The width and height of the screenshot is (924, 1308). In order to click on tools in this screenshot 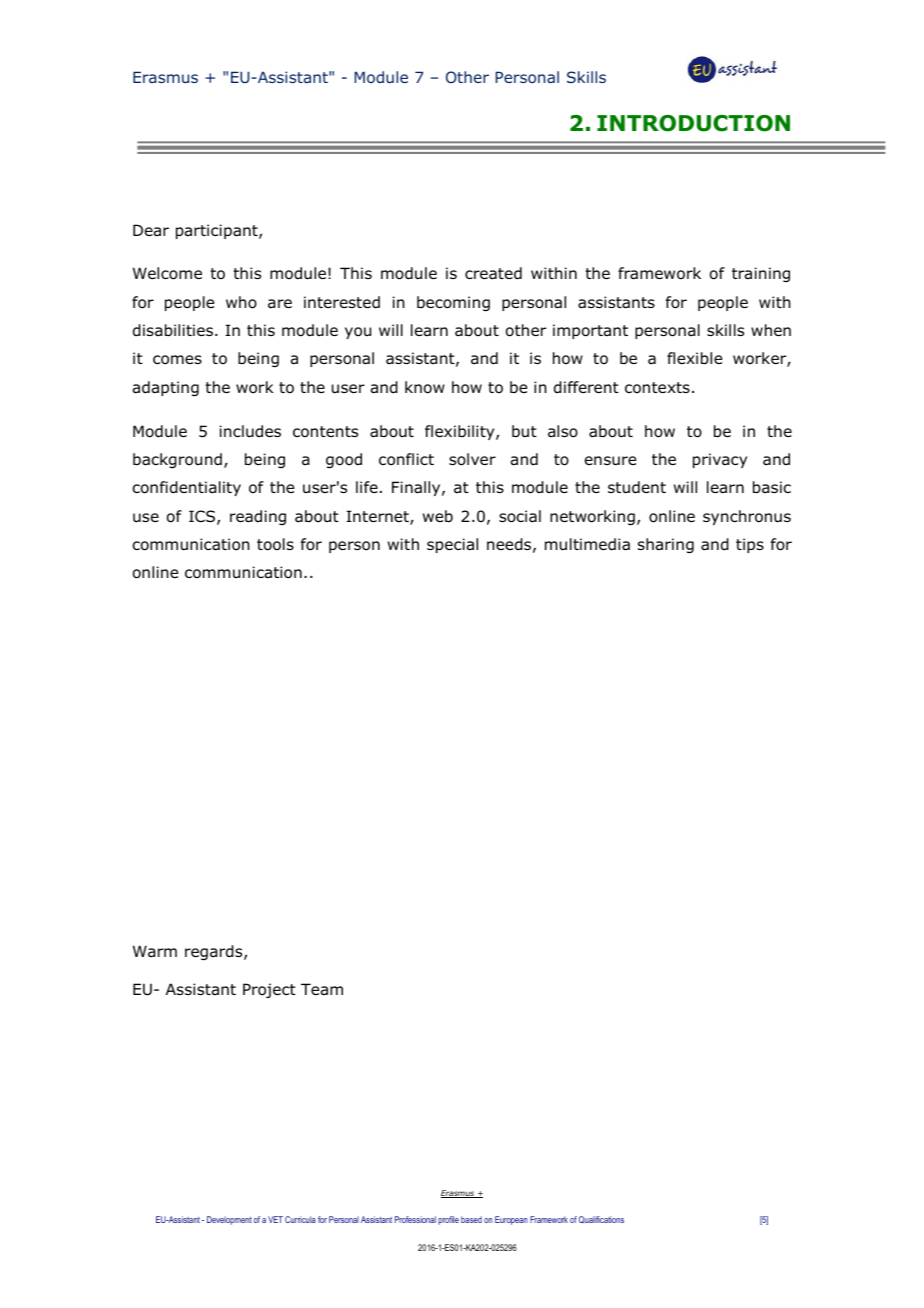, I will do `click(275, 544)`.
